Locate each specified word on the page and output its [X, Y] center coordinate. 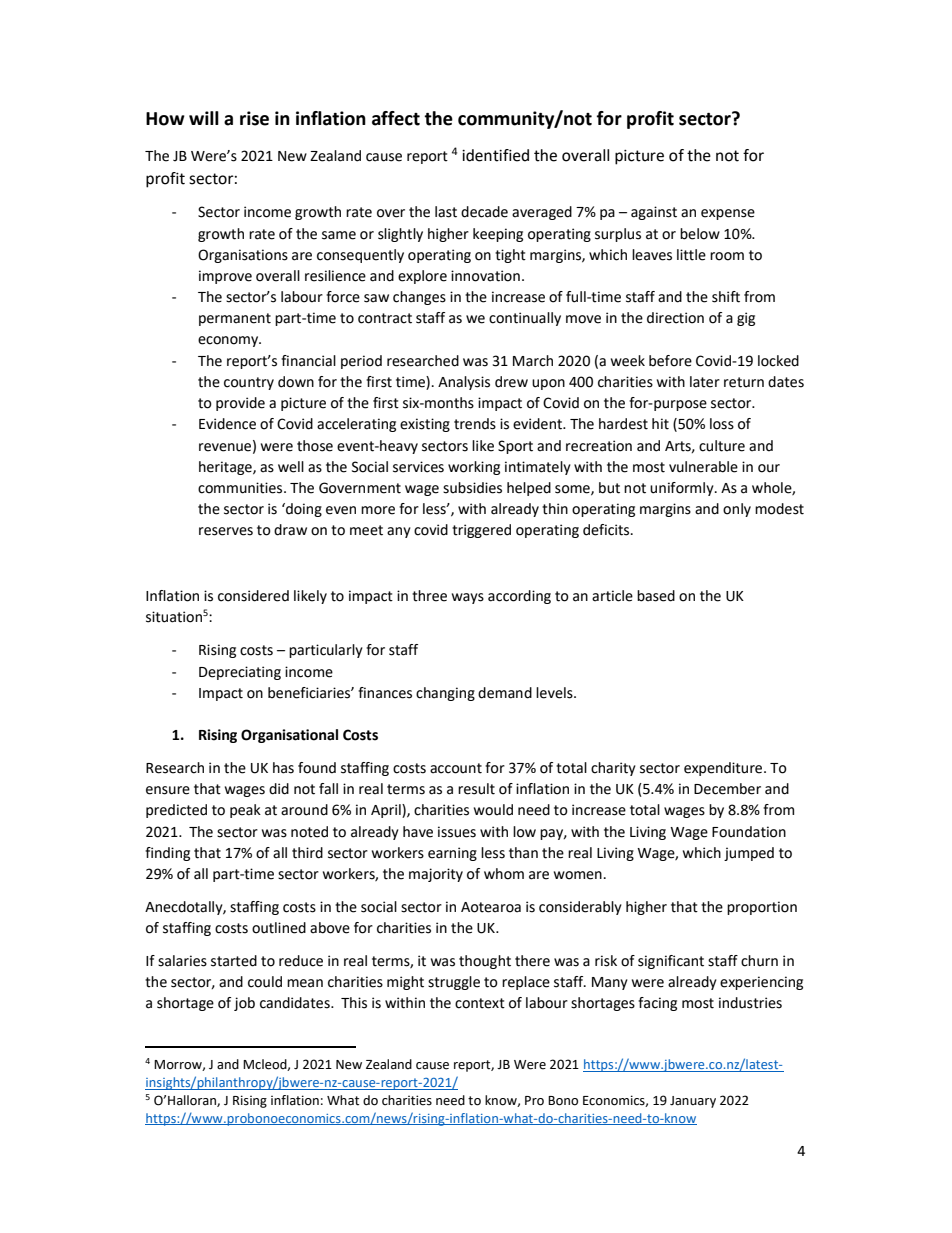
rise [254, 118]
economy [229, 341]
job [244, 1004]
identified [495, 155]
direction [675, 318]
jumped [749, 854]
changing [445, 694]
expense [728, 214]
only [737, 510]
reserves [226, 531]
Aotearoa [491, 907]
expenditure [724, 769]
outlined [279, 928]
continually [525, 319]
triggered [481, 531]
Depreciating [240, 673]
